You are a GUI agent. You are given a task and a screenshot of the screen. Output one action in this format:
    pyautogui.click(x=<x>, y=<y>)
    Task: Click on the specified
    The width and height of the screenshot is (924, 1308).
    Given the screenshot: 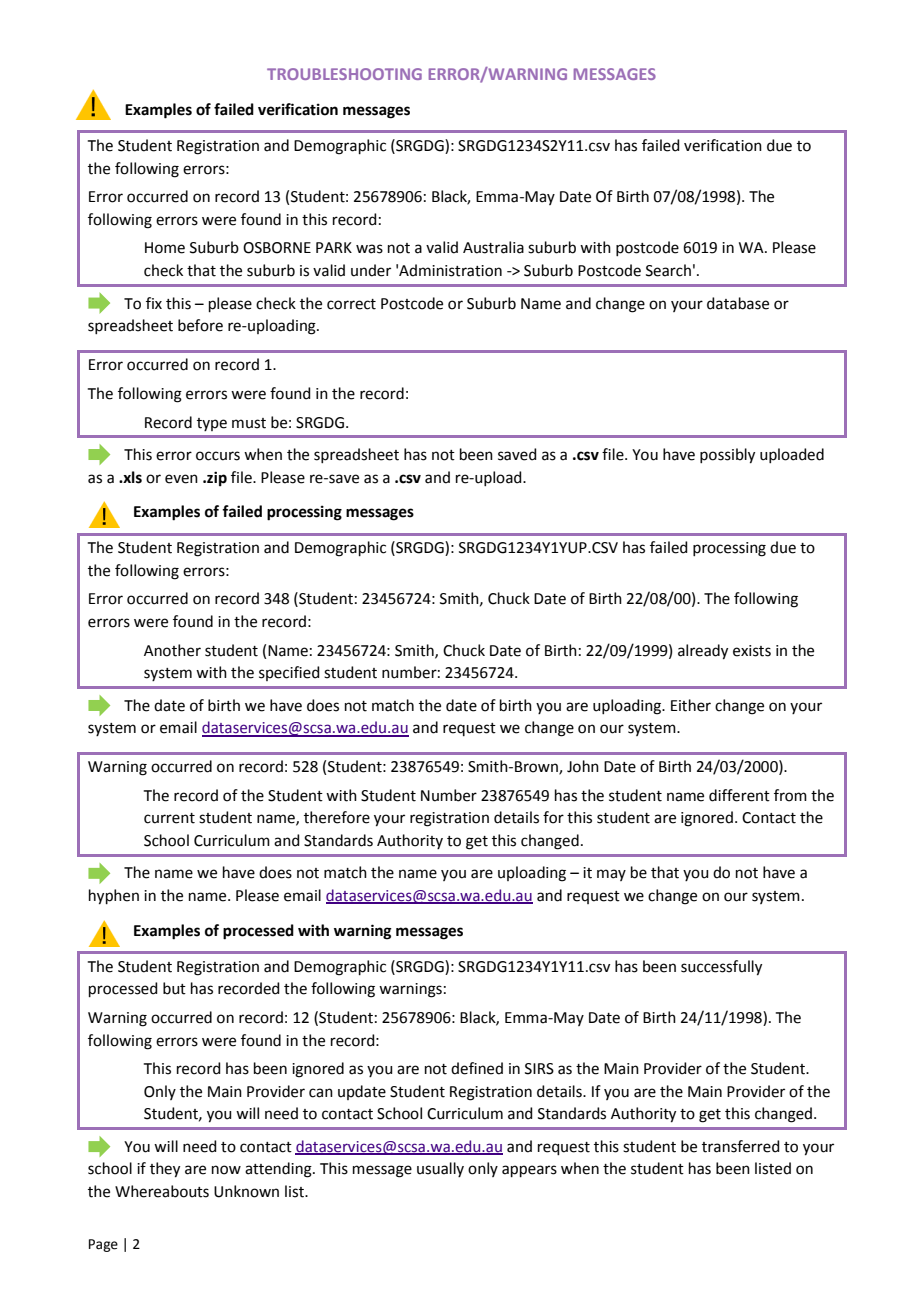 What is the action you would take?
    pyautogui.click(x=289, y=673)
